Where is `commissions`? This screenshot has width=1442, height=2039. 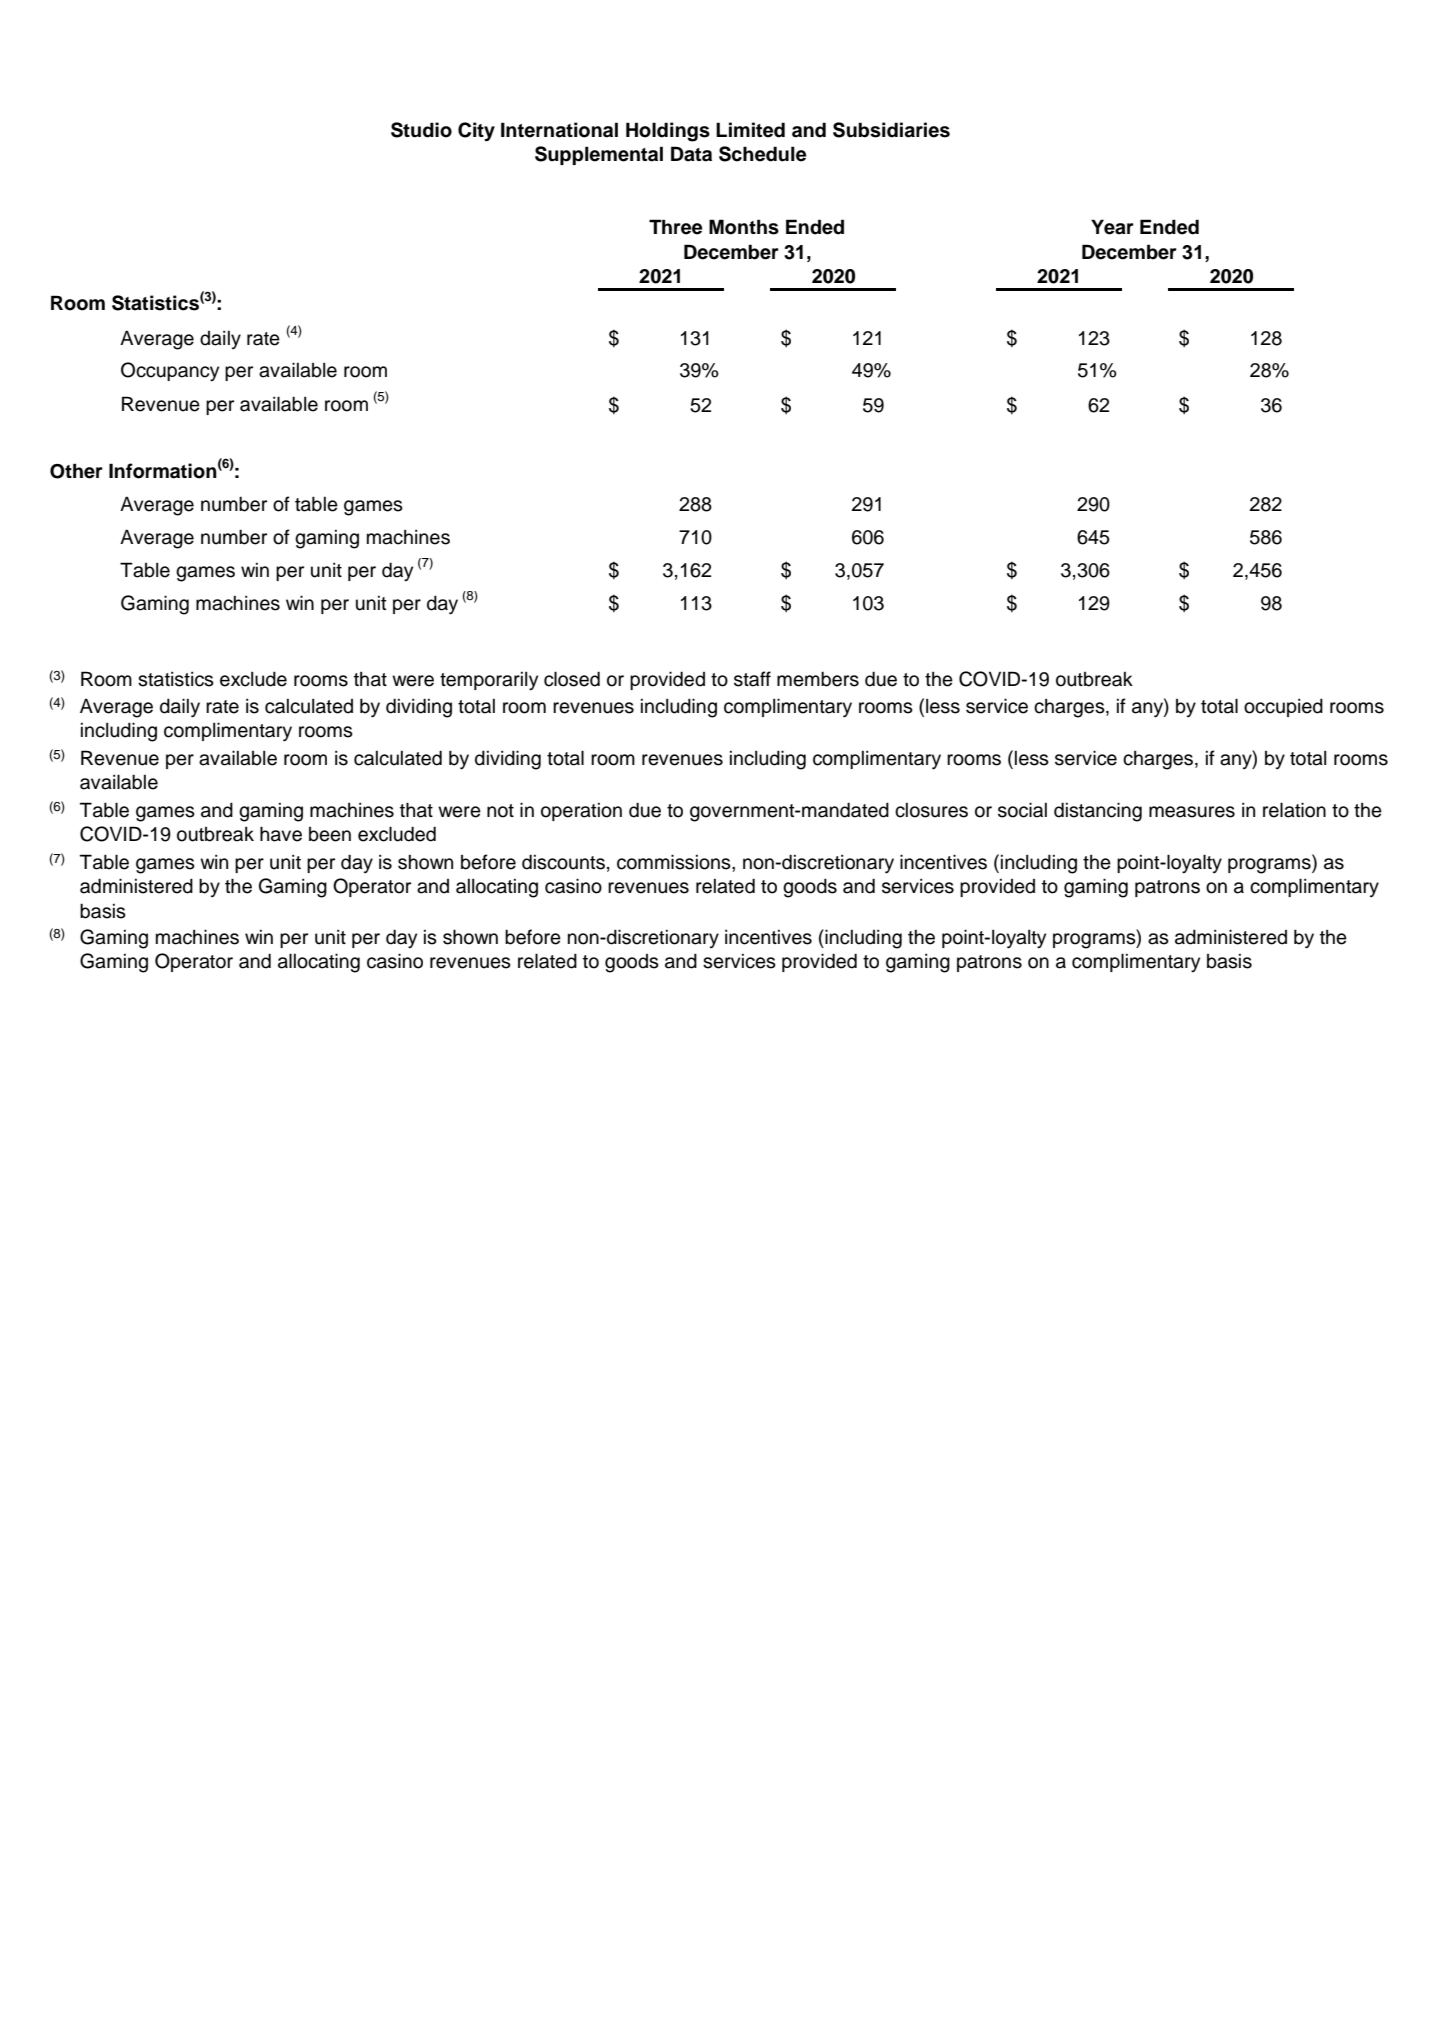 commissions is located at coordinates (675, 862).
